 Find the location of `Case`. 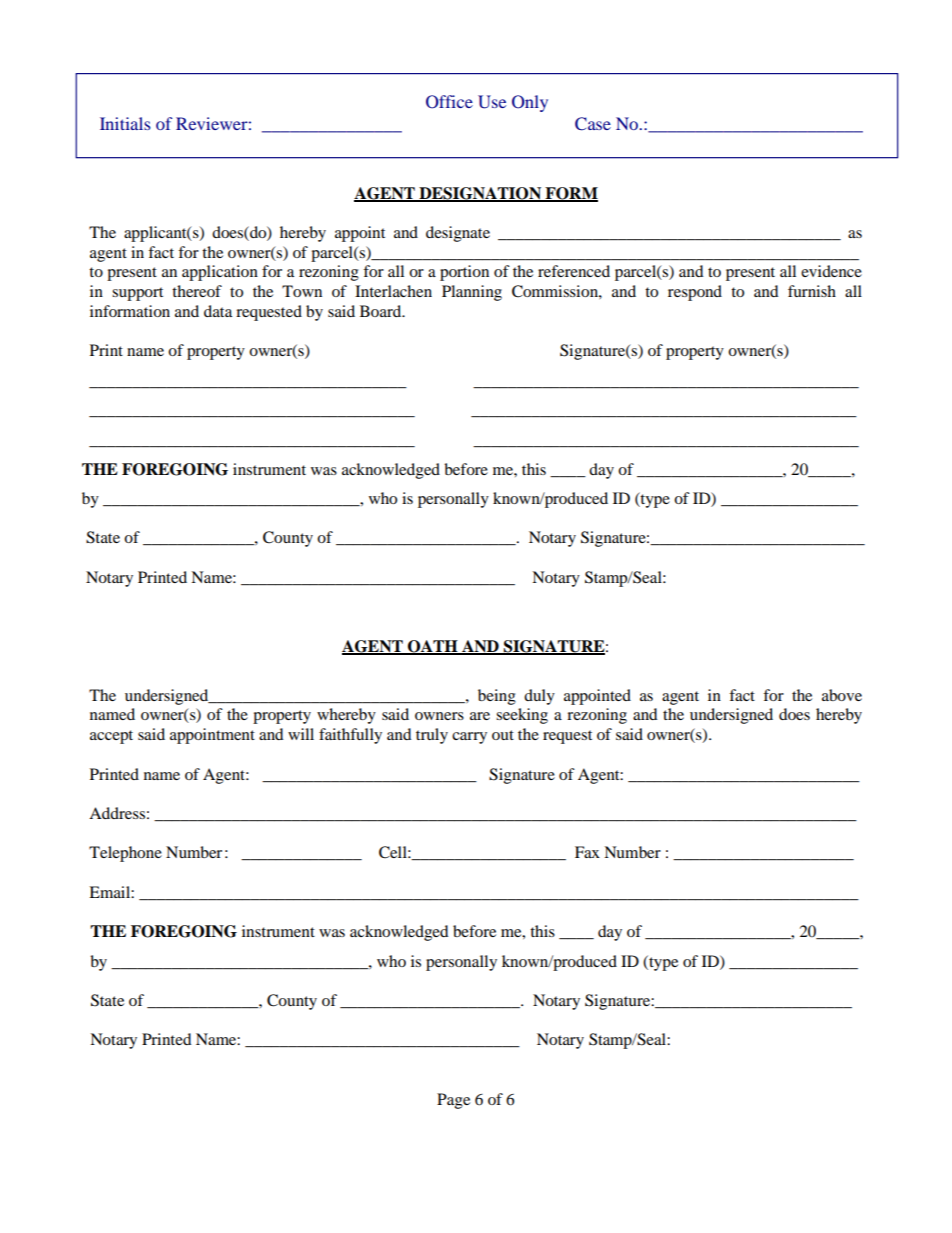

Case is located at coordinates (593, 124).
